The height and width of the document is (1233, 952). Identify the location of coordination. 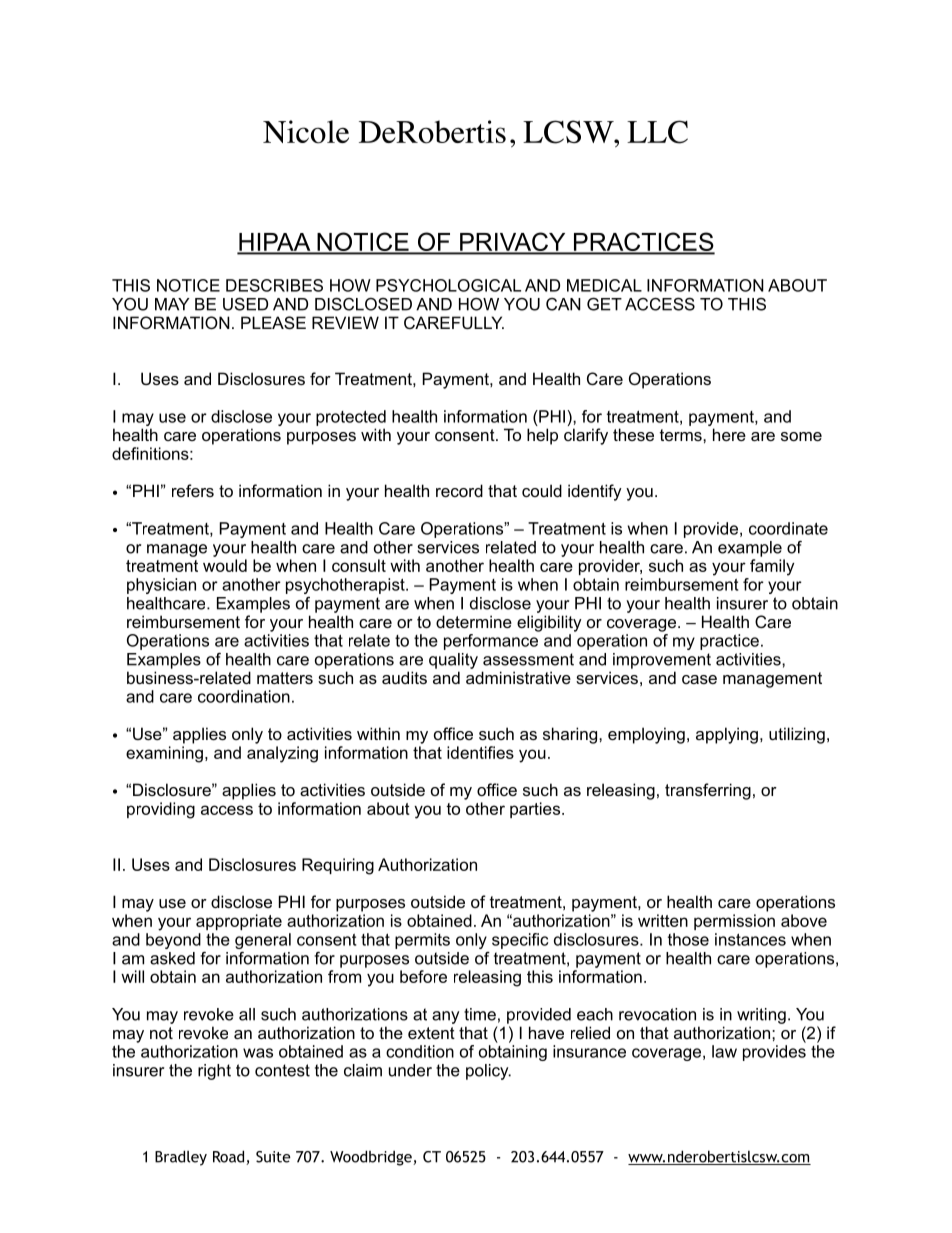
(244, 696).
